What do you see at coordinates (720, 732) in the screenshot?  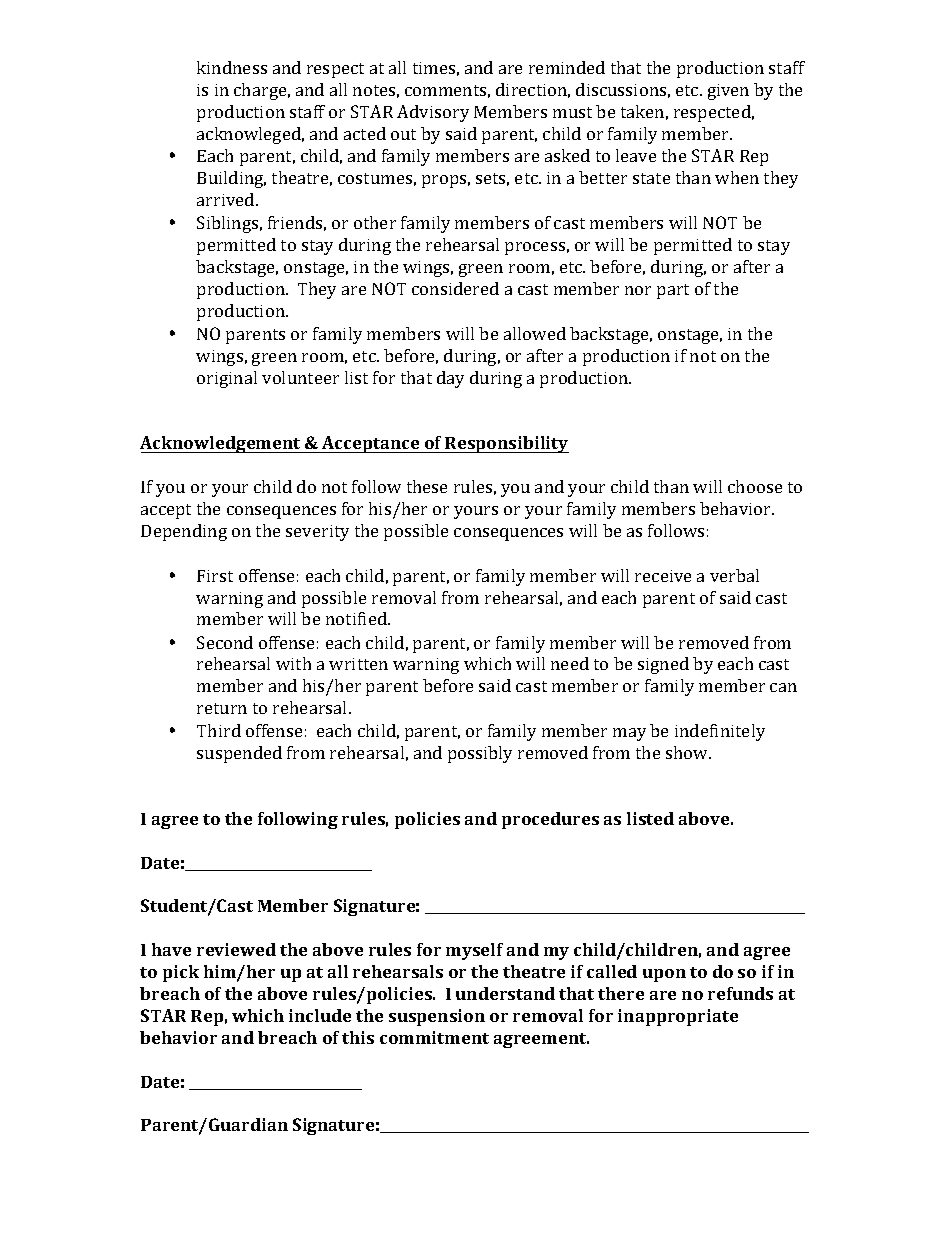 I see `indefinitely` at bounding box center [720, 732].
